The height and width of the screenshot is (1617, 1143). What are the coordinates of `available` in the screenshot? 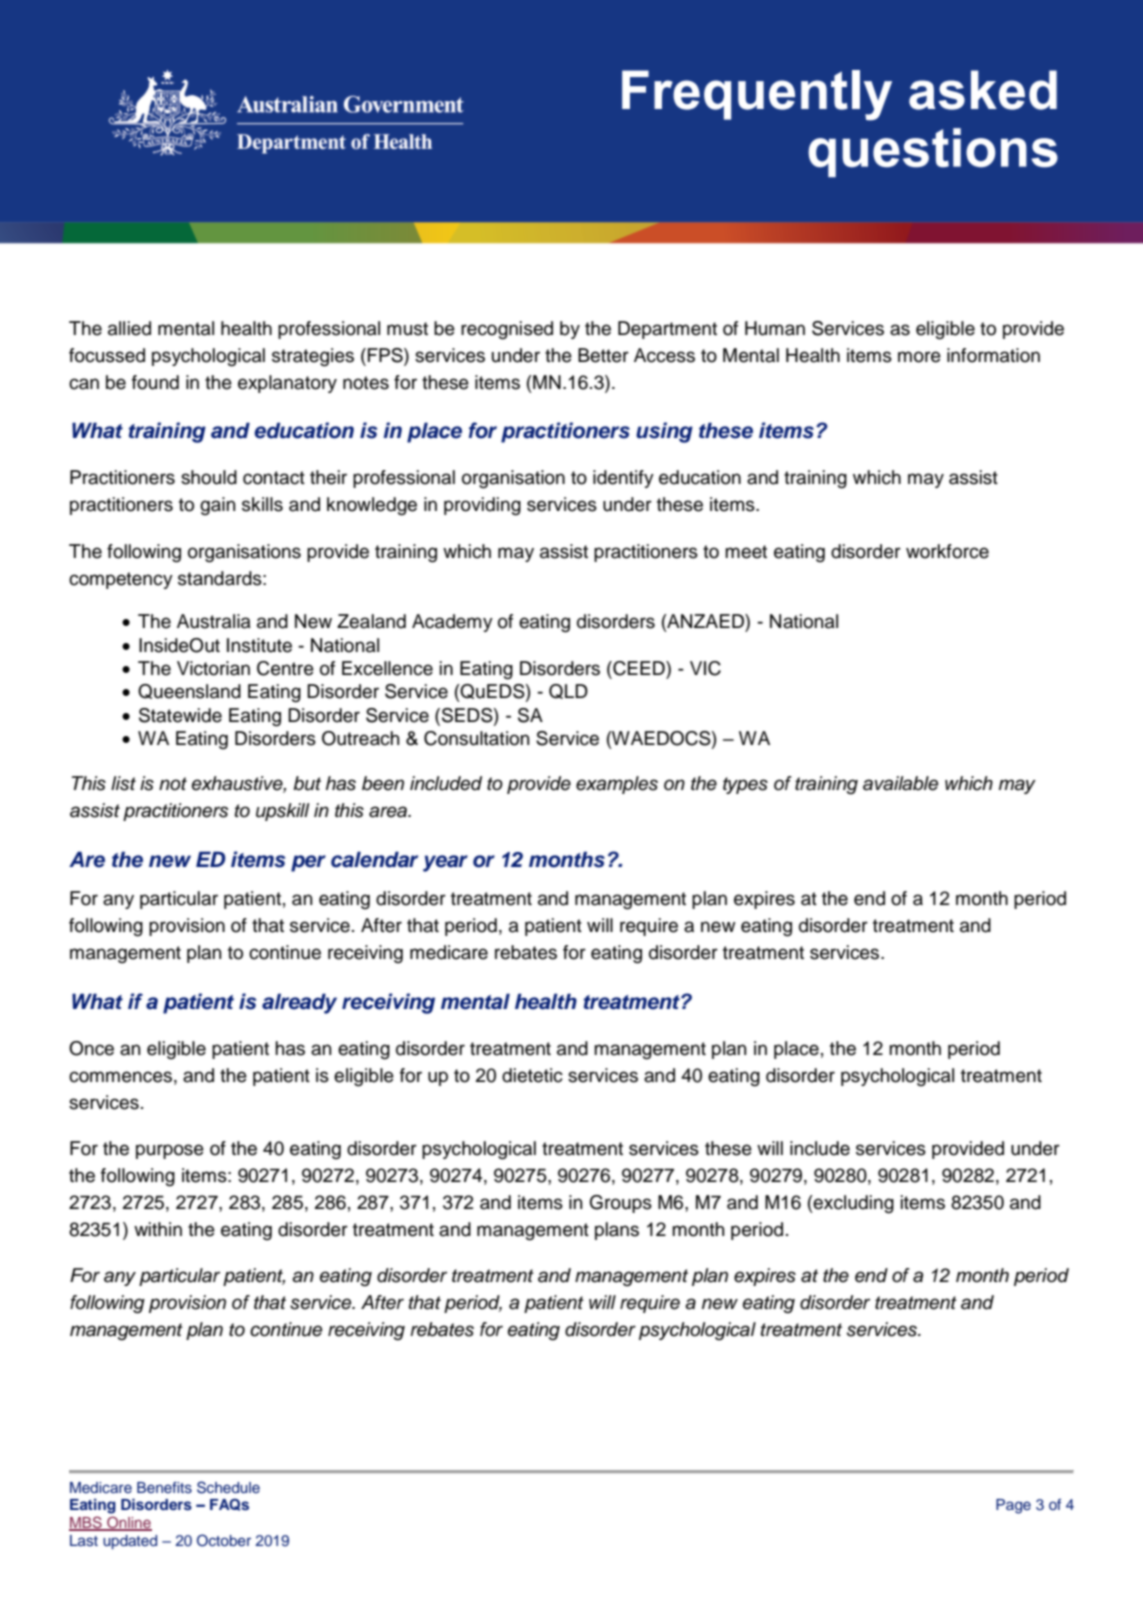 It's located at (900, 783).
